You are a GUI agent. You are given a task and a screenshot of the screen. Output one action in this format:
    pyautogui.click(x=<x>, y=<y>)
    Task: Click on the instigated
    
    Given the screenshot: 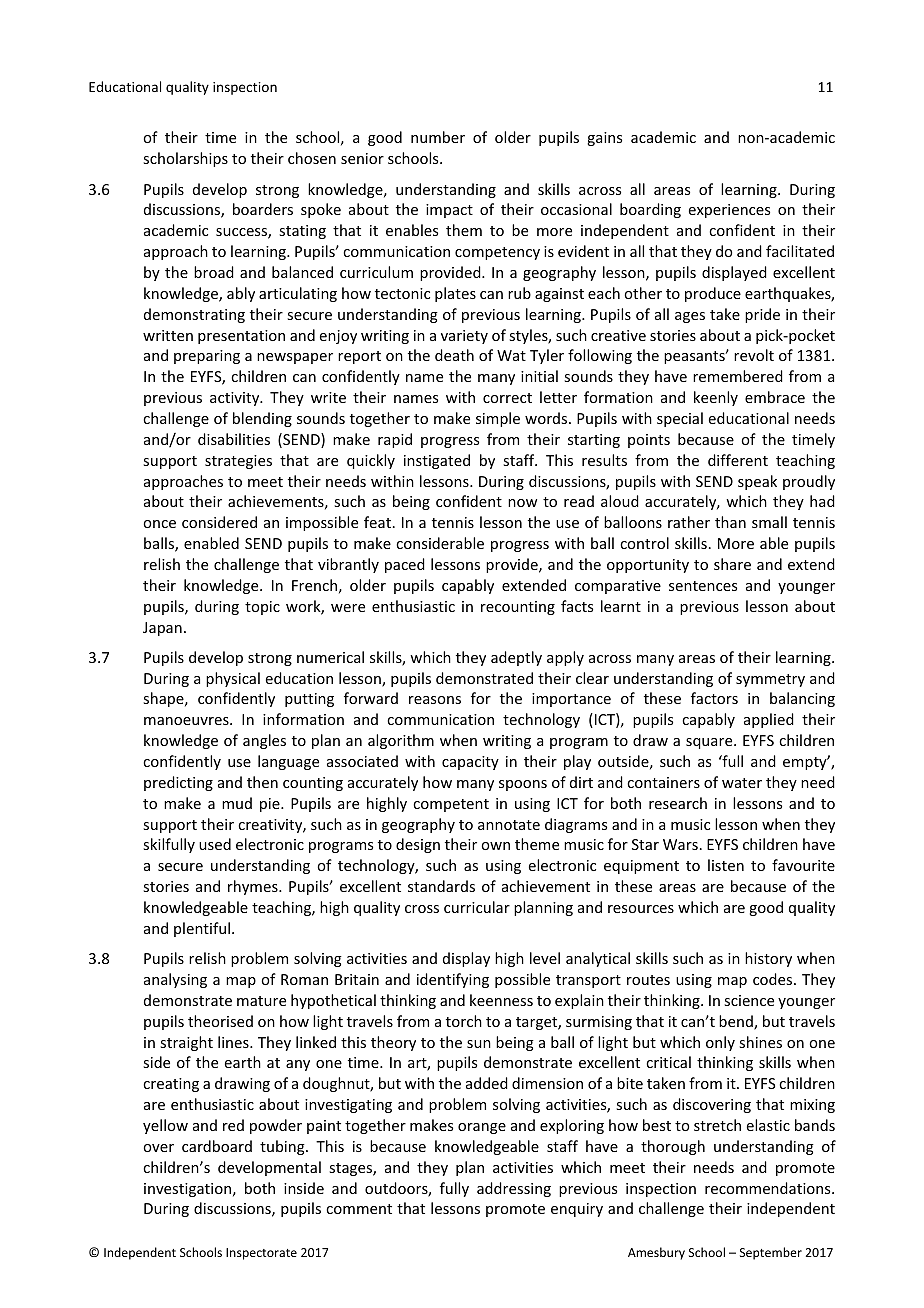 What is the action you would take?
    pyautogui.click(x=437, y=461)
